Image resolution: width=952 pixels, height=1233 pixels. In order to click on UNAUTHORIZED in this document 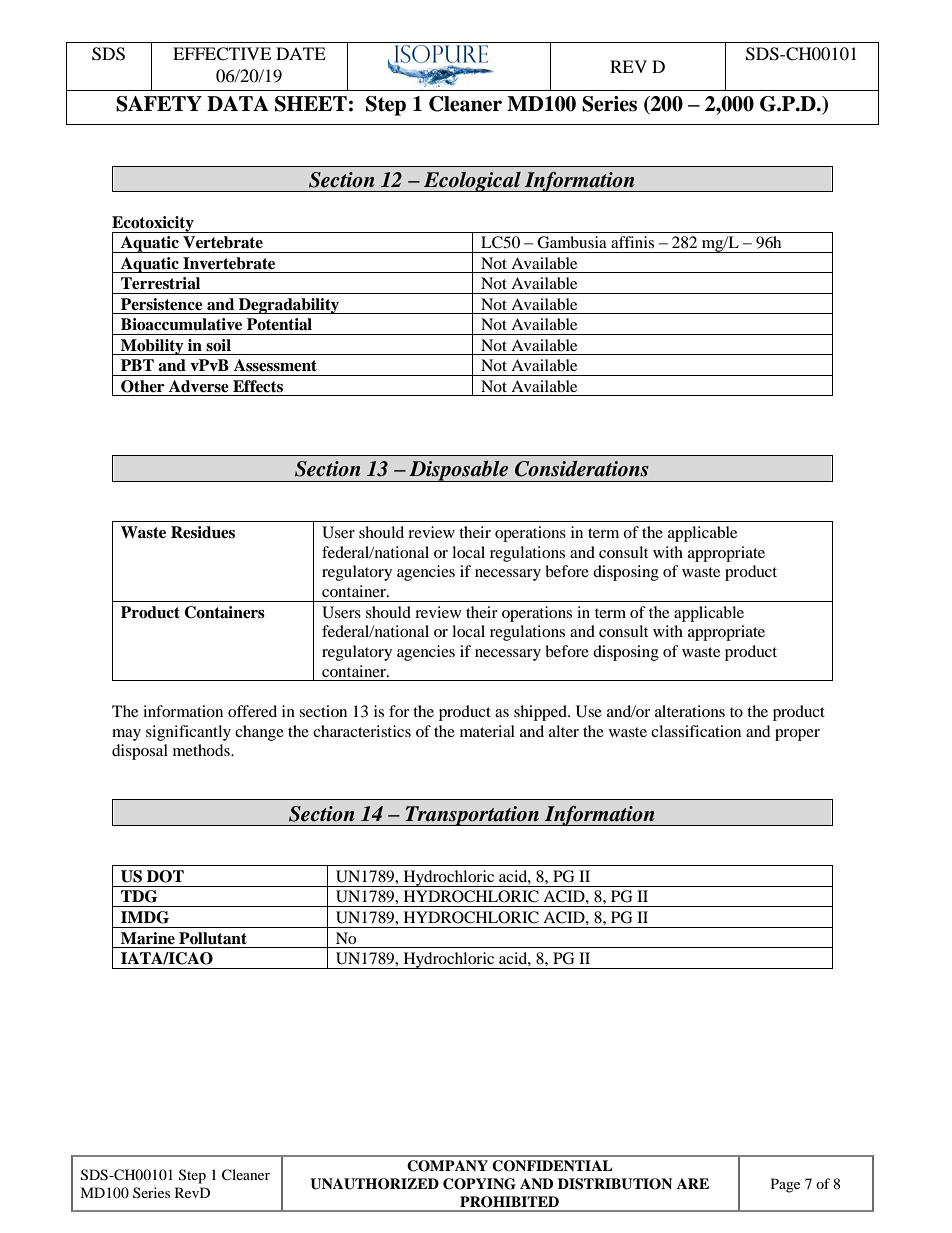, I will do `click(374, 1184)`.
